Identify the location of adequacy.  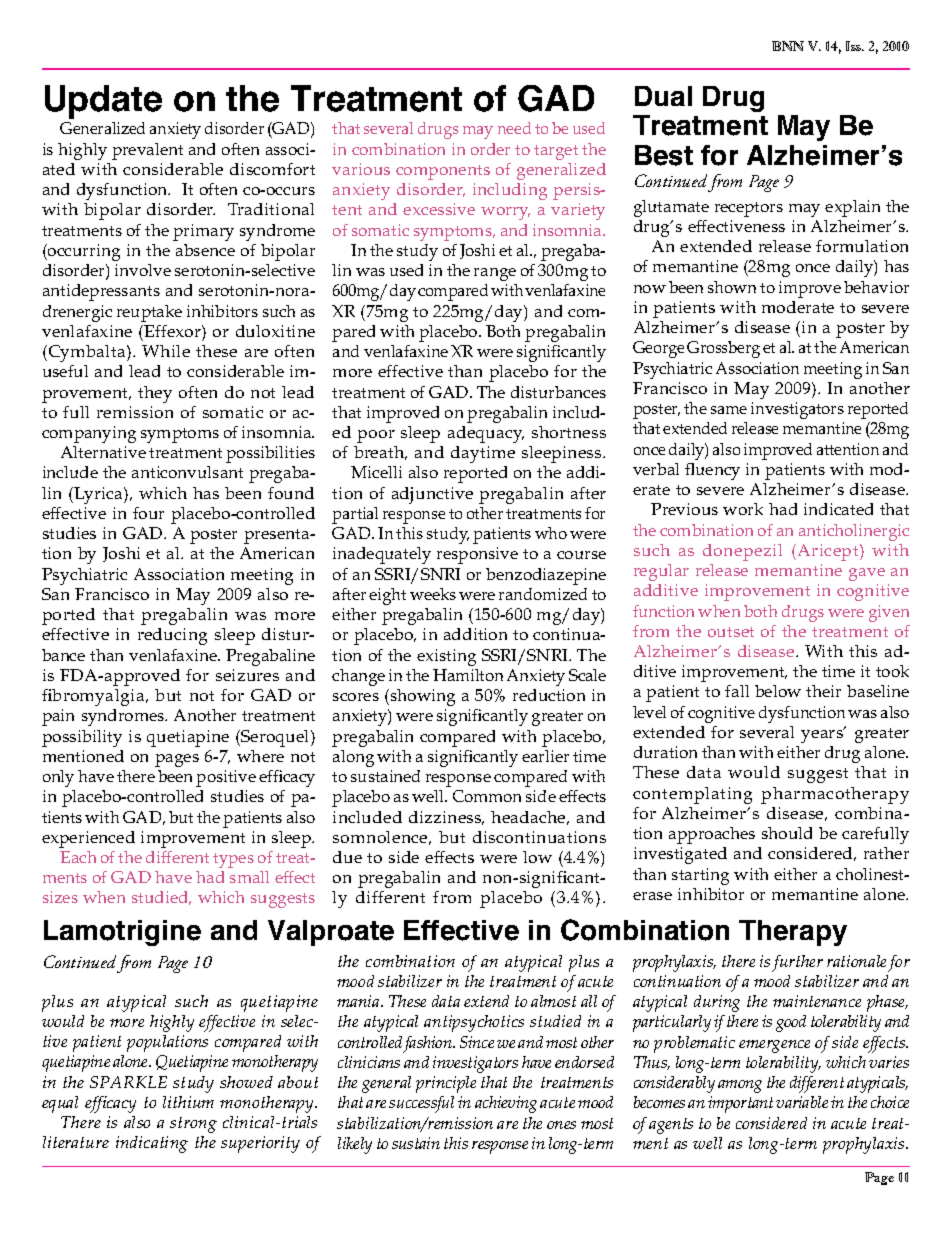
(486, 434).
